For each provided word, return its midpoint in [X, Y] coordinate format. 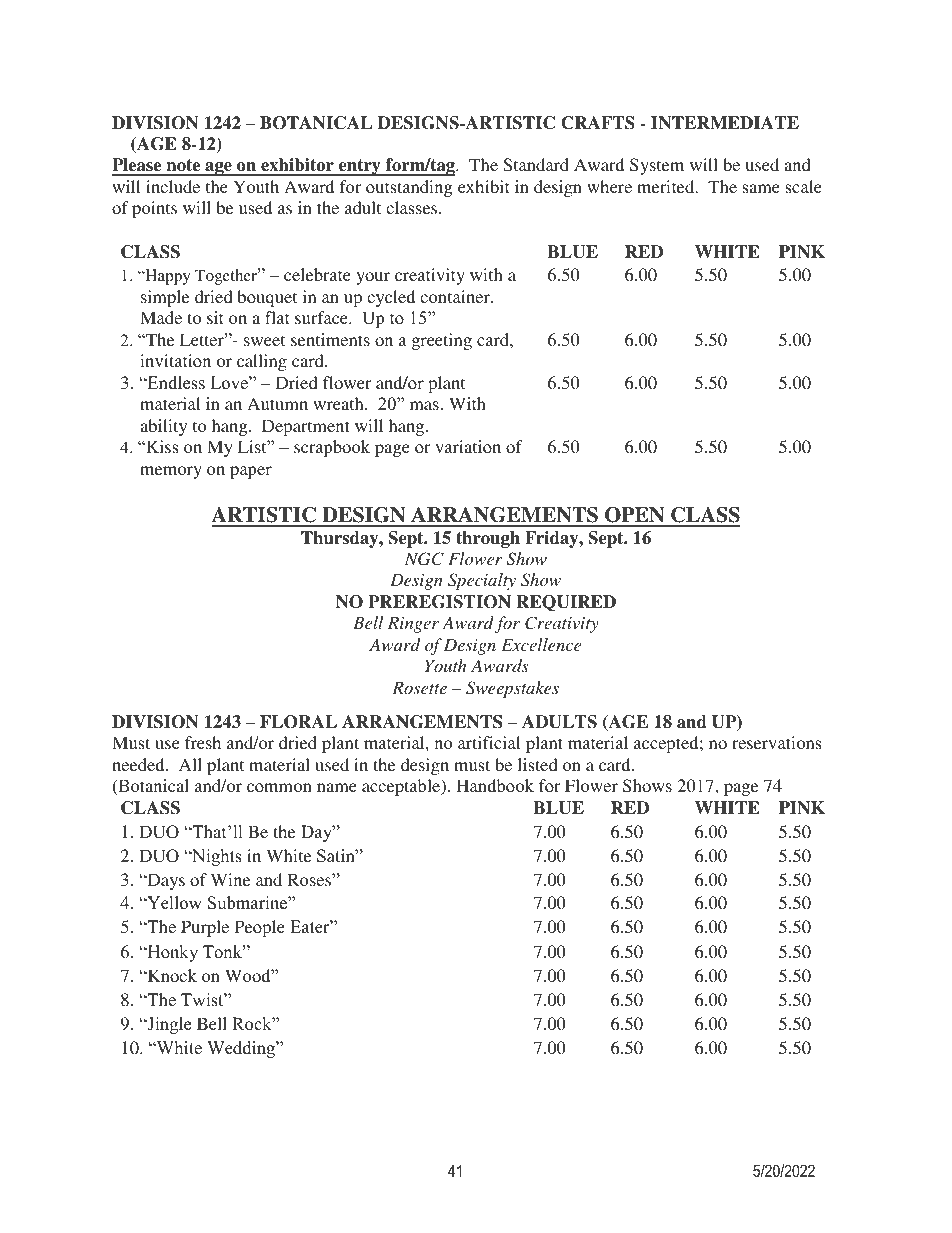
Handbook [495, 785]
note [183, 167]
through [488, 539]
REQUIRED [566, 603]
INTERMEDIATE [725, 123]
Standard [536, 165]
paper [251, 472]
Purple [205, 928]
